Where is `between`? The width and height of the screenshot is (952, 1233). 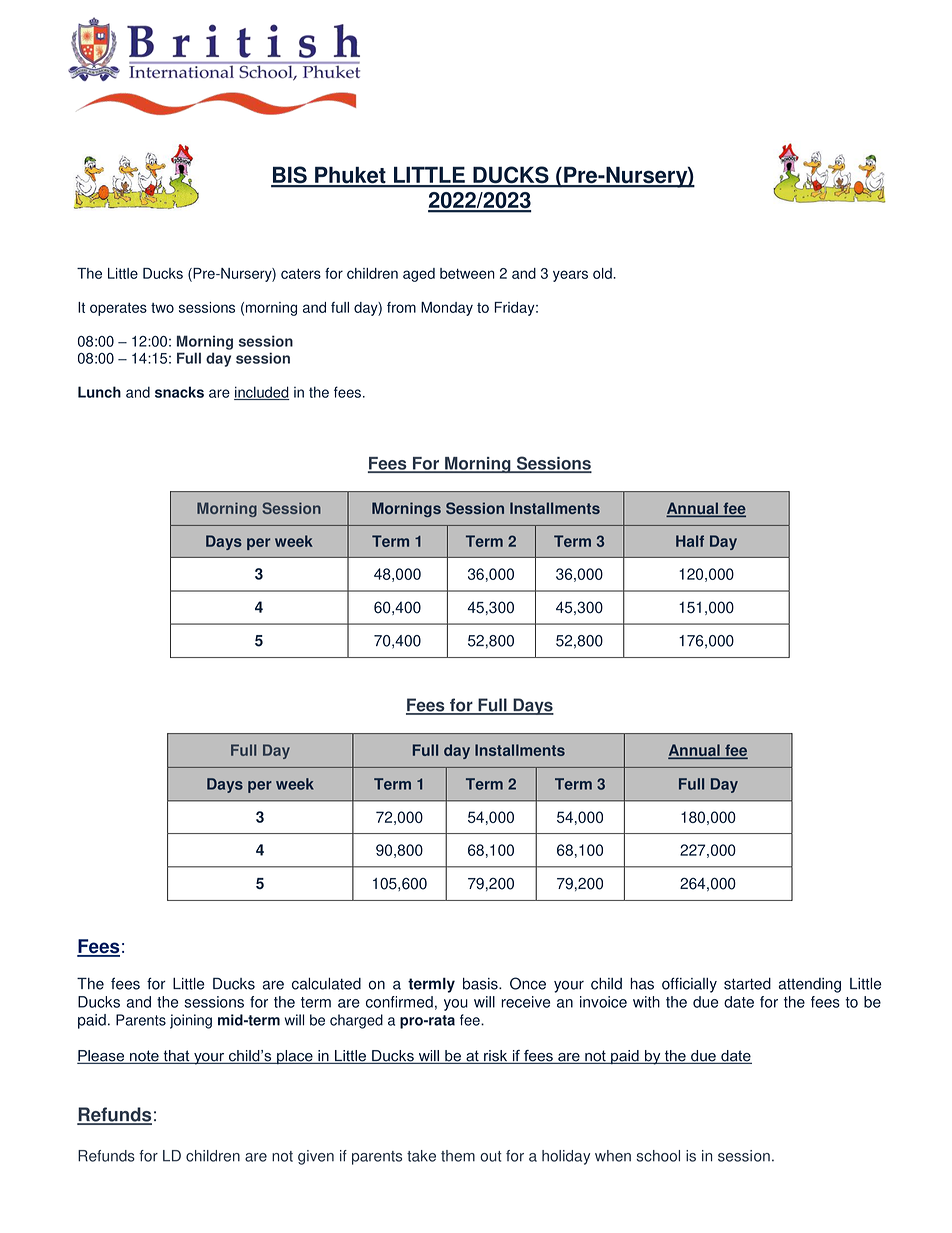
between is located at coordinates (467, 273).
